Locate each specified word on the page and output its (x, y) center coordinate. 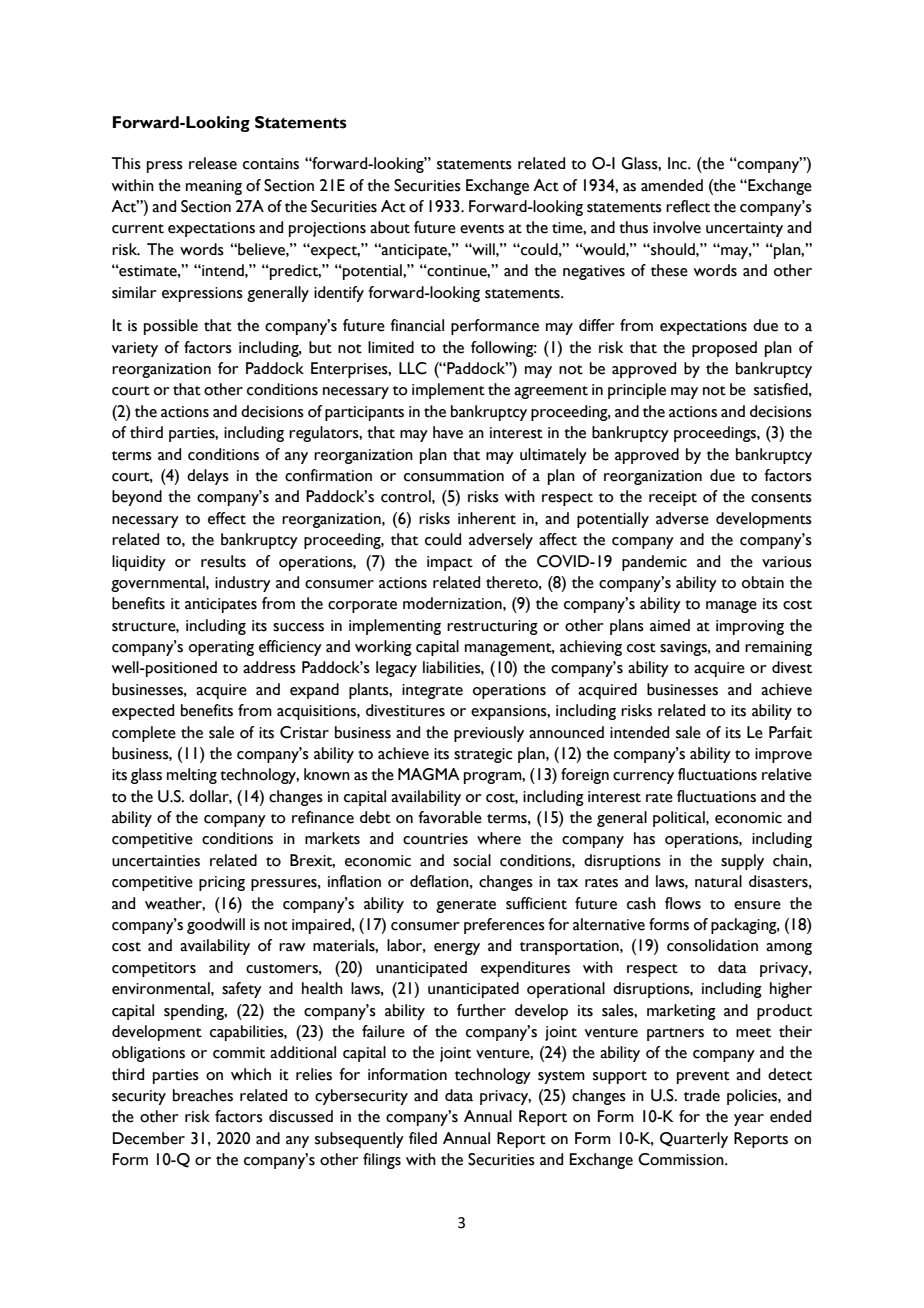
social (472, 860)
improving (750, 627)
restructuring (492, 627)
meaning (214, 187)
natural (718, 881)
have (448, 432)
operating (221, 648)
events (482, 229)
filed (423, 1138)
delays (208, 477)
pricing (222, 883)
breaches (203, 1095)
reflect (688, 206)
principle (637, 391)
